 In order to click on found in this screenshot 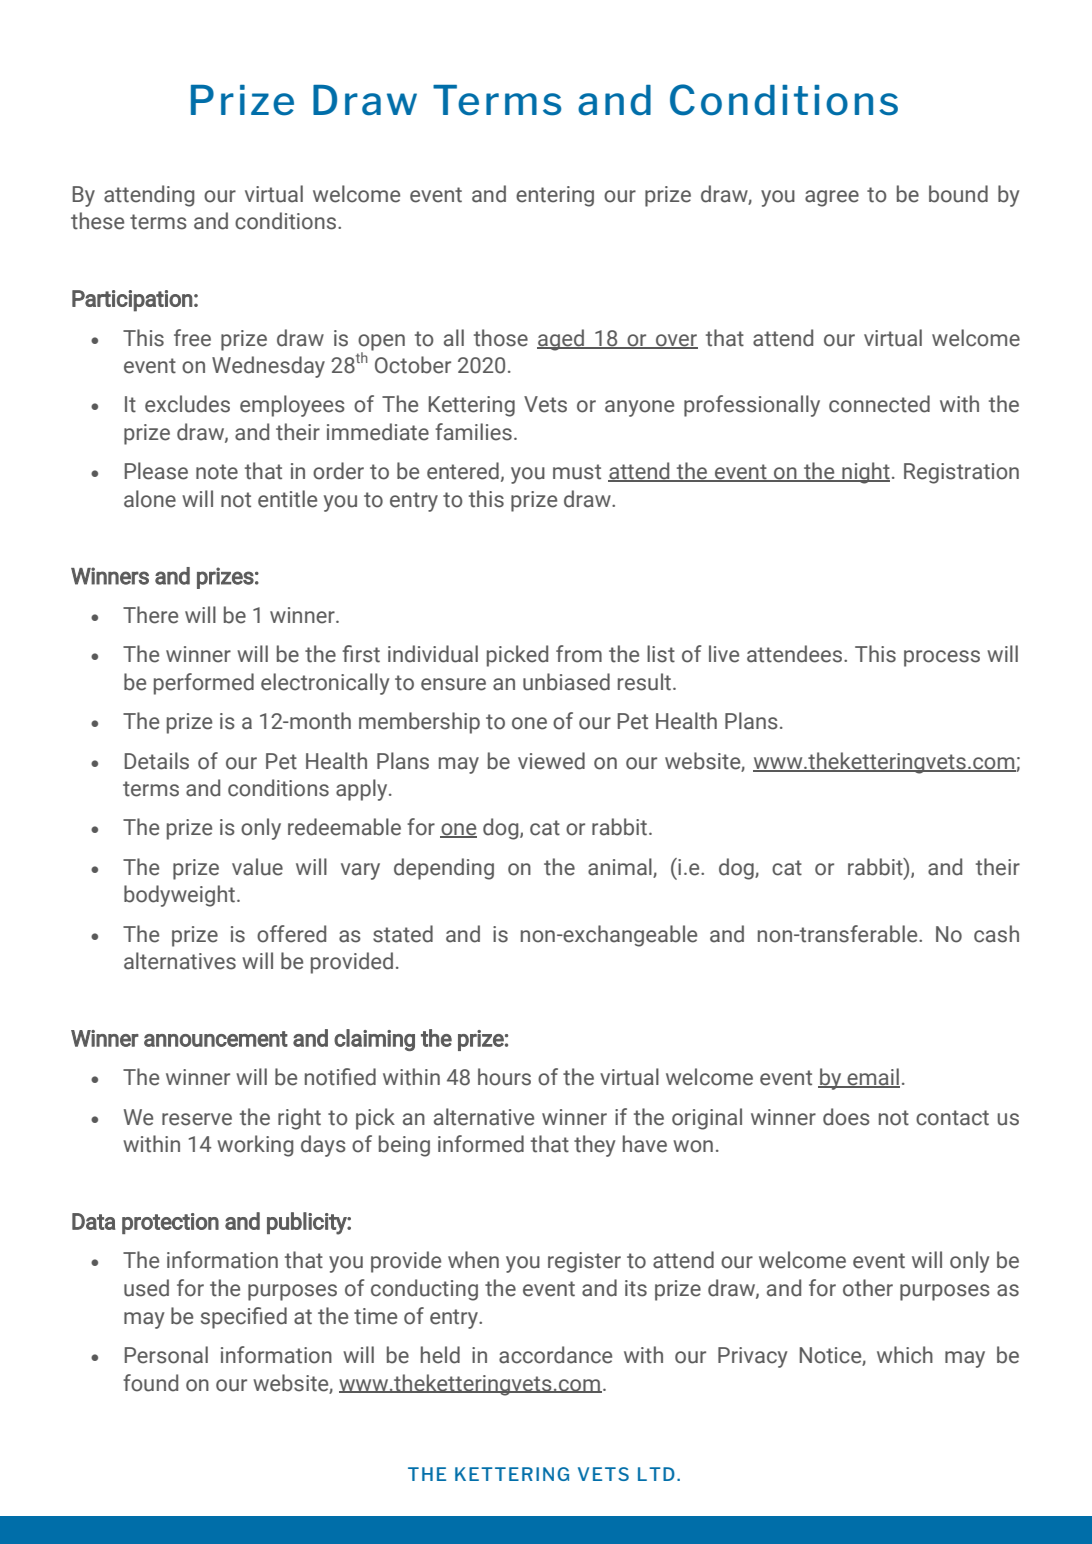, I will do `click(150, 1383)`.
